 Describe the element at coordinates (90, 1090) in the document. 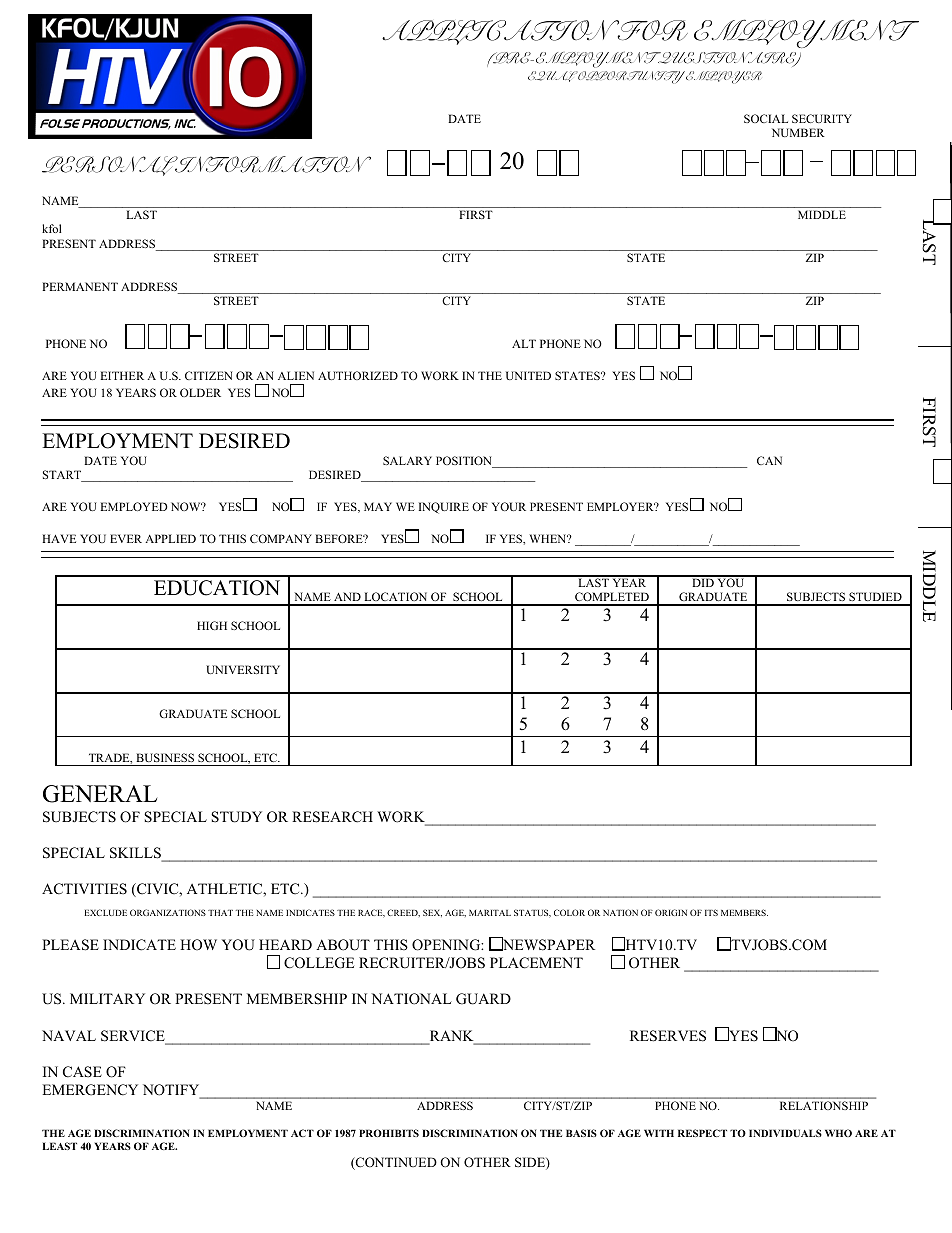

I see `EMERGENCY` at that location.
